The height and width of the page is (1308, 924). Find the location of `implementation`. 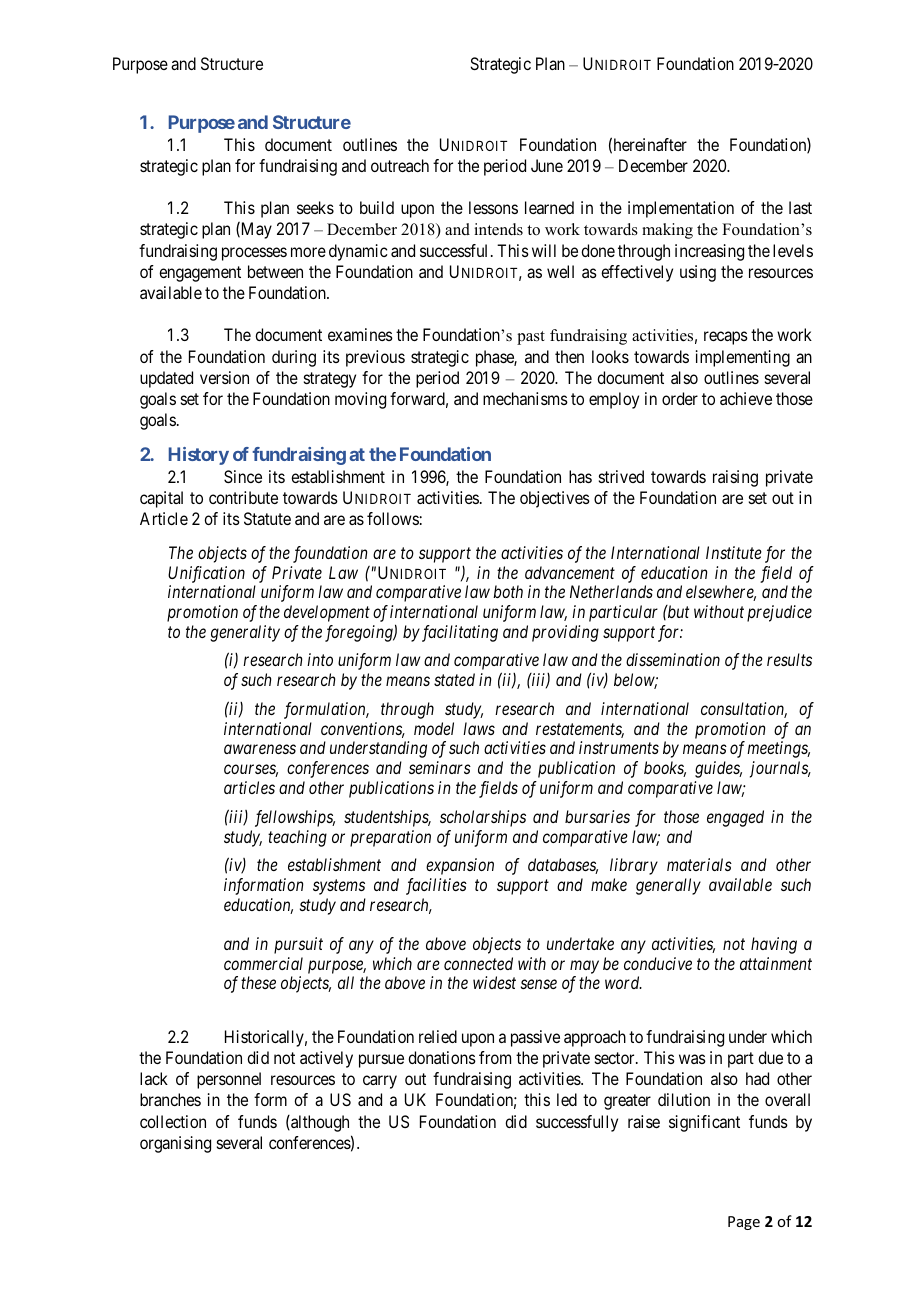

implementation is located at coordinates (681, 209).
